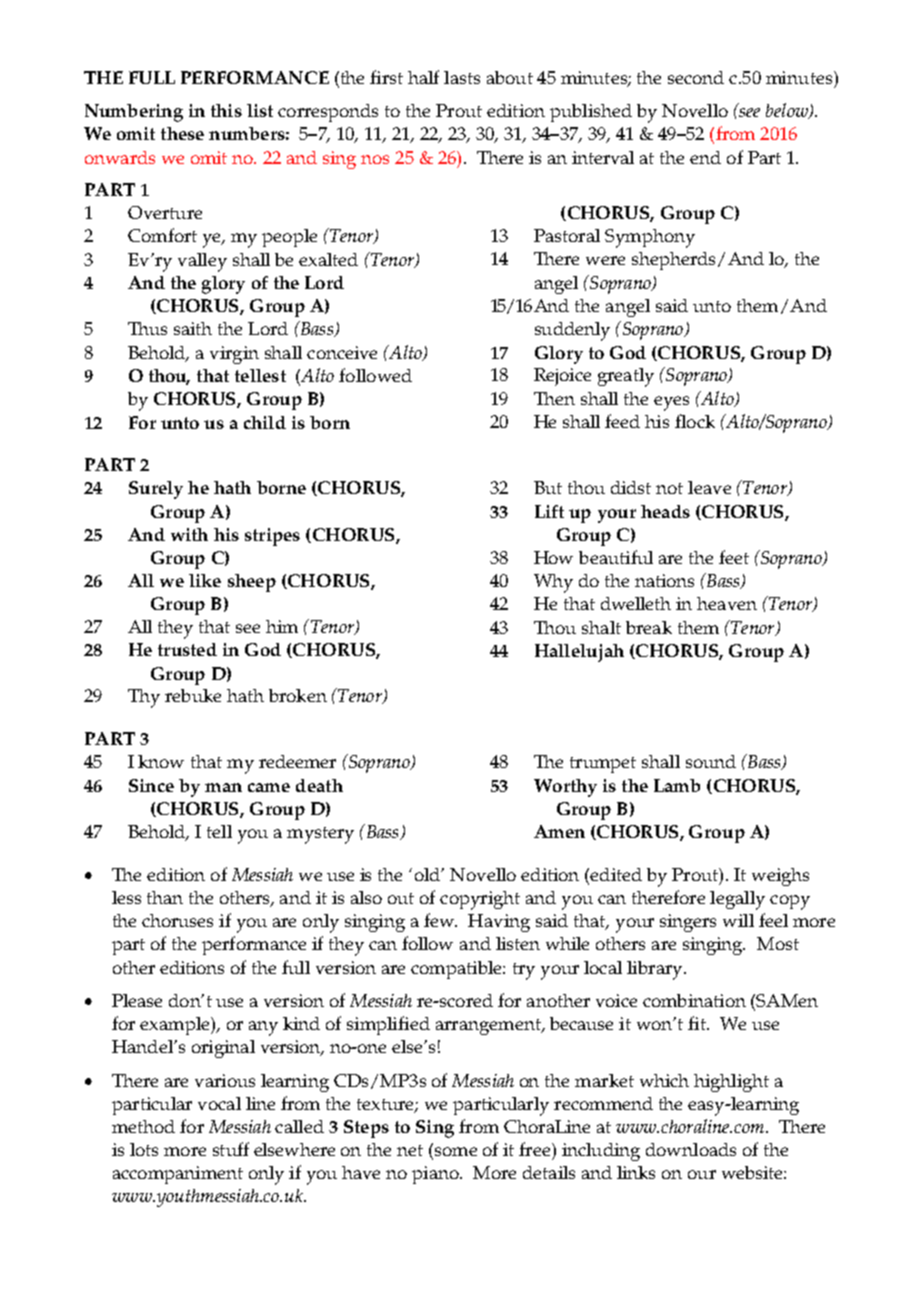 The height and width of the screenshot is (1308, 924). What do you see at coordinates (709, 487) in the screenshot?
I see `leave` at bounding box center [709, 487].
